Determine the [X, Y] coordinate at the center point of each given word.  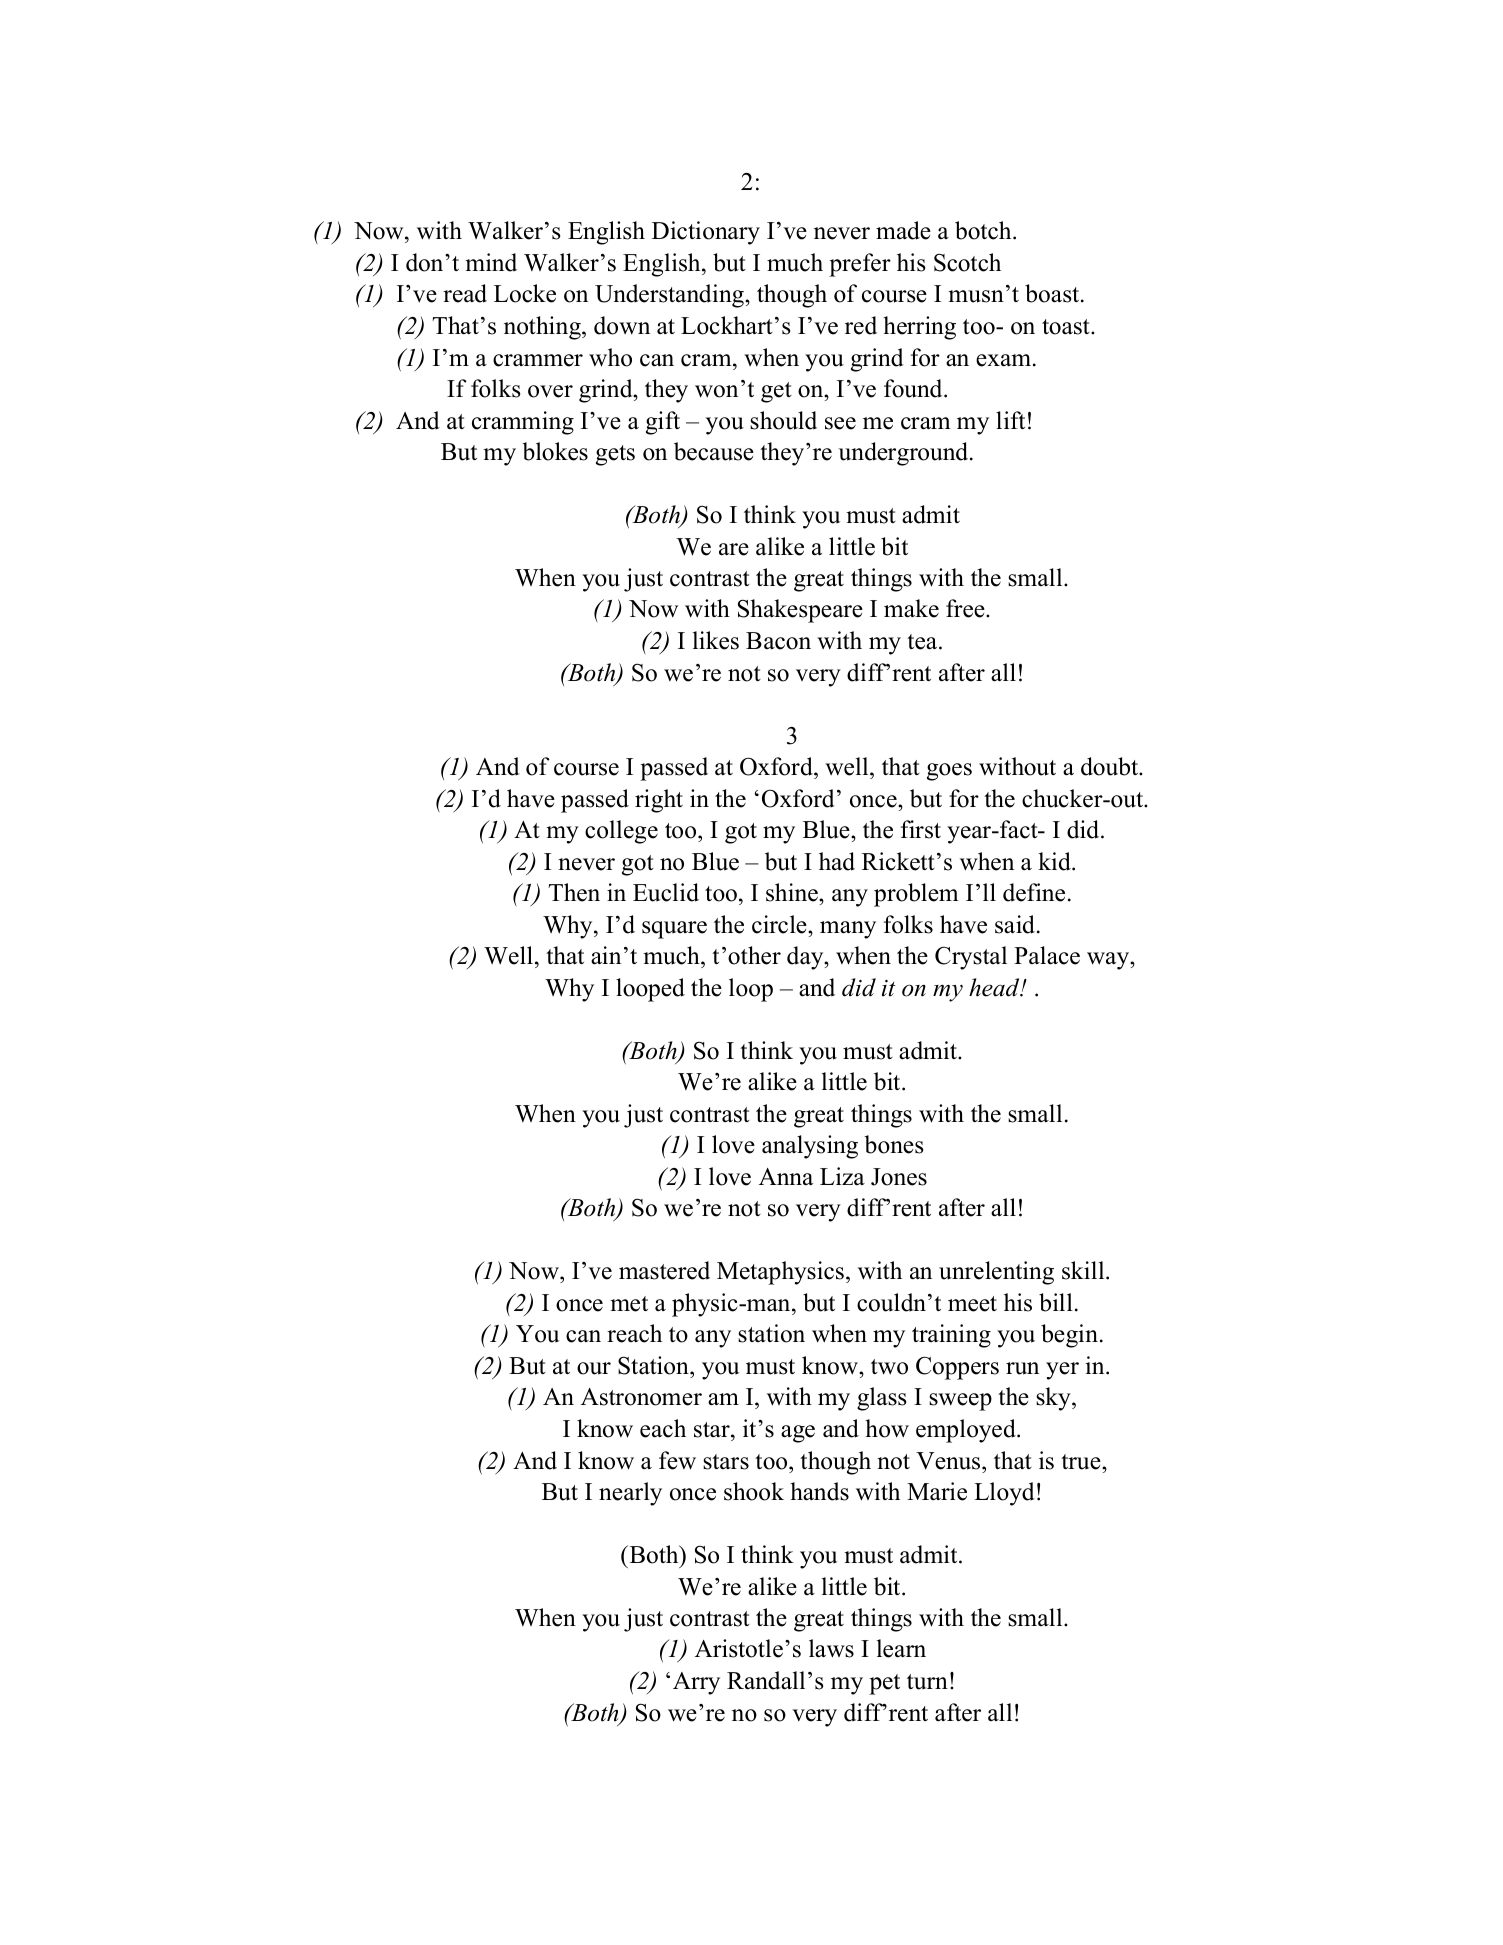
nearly [630, 1494]
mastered [664, 1270]
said [1015, 924]
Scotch [967, 262]
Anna [786, 1177]
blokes [555, 451]
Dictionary [706, 233]
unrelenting [996, 1273]
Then [574, 892]
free [966, 608]
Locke [525, 293]
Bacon [778, 641]
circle [780, 924]
